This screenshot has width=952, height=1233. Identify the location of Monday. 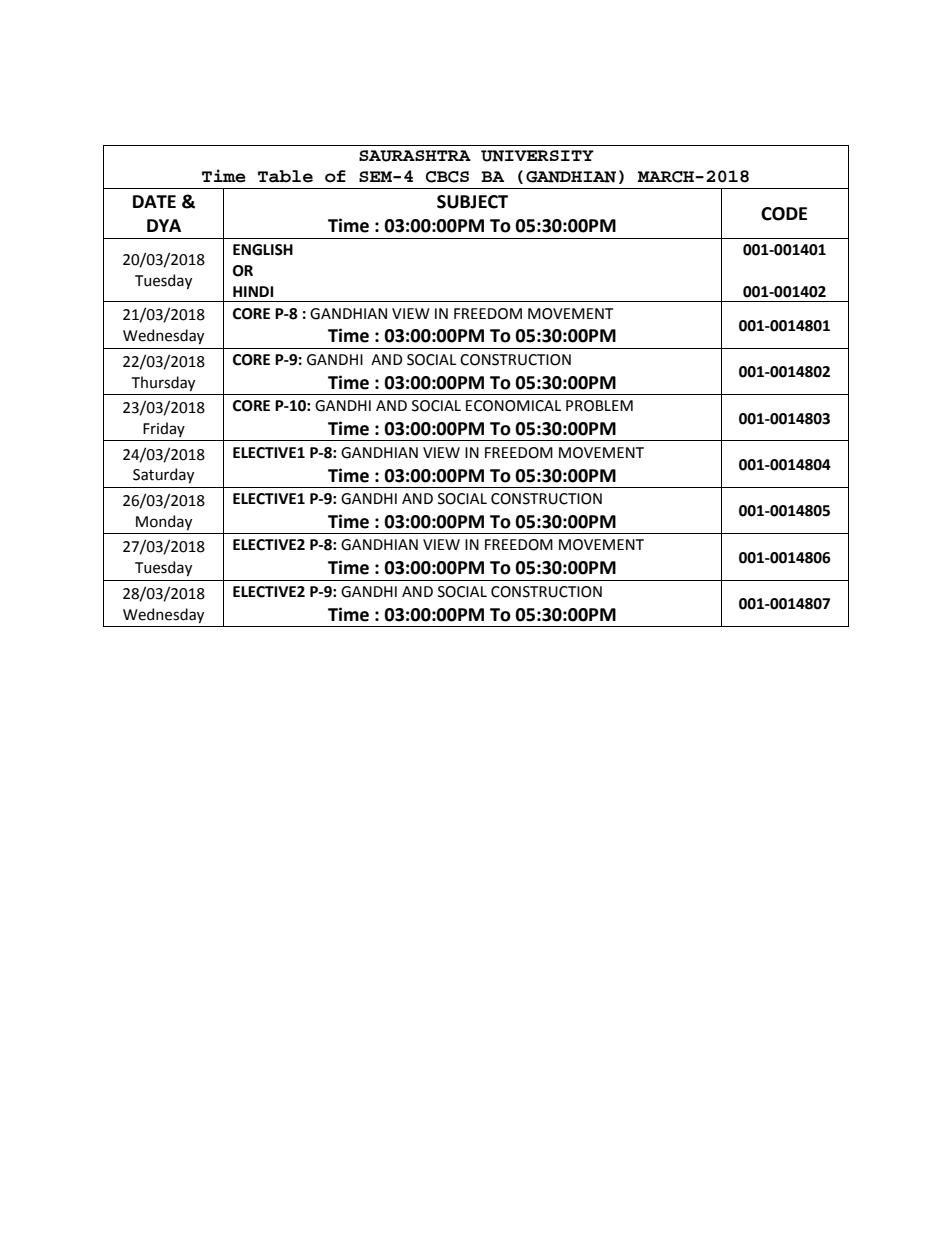
(164, 522).
